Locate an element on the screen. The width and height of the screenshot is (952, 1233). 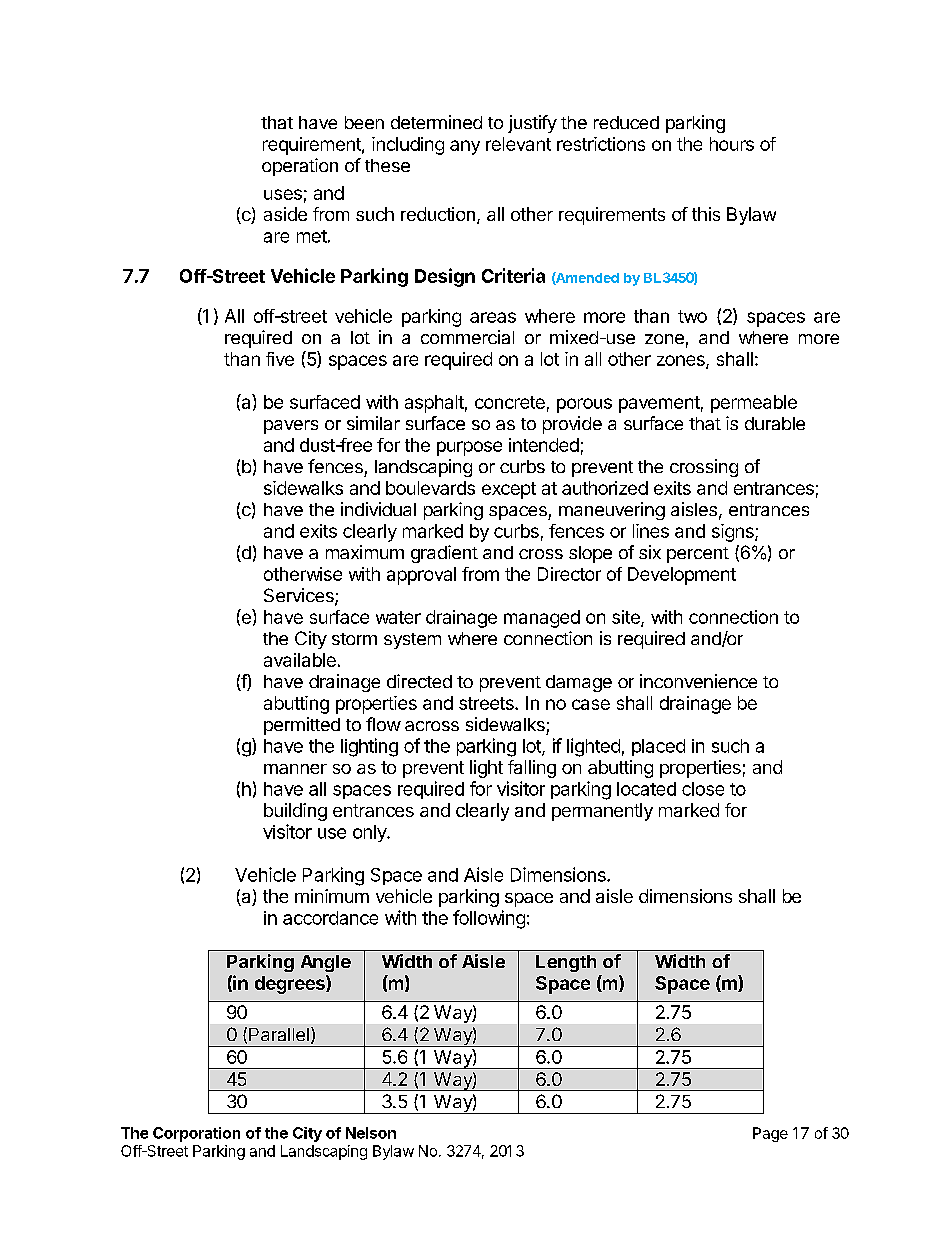
five is located at coordinates (280, 359).
